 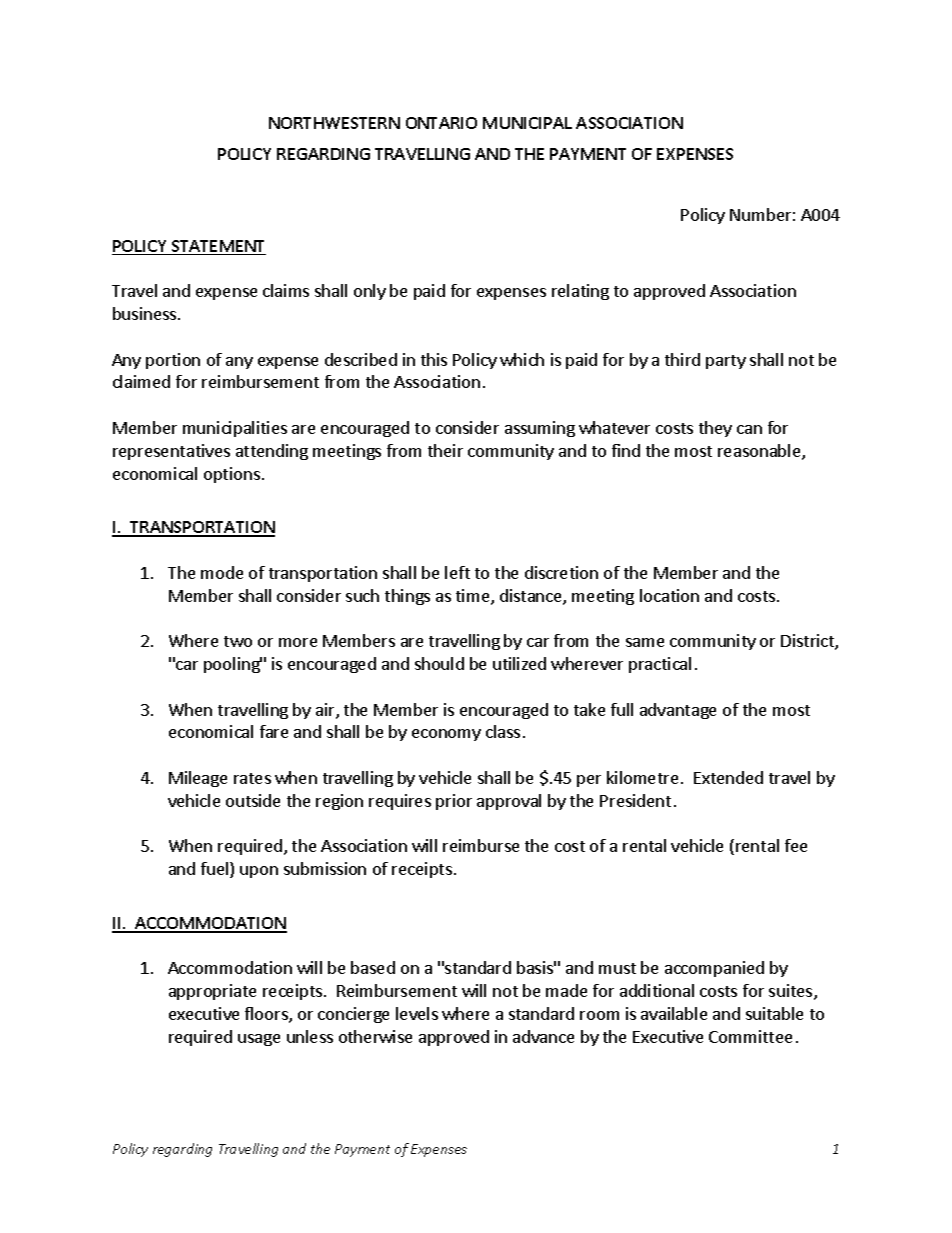 What do you see at coordinates (417, 1013) in the image?
I see `levels` at bounding box center [417, 1013].
